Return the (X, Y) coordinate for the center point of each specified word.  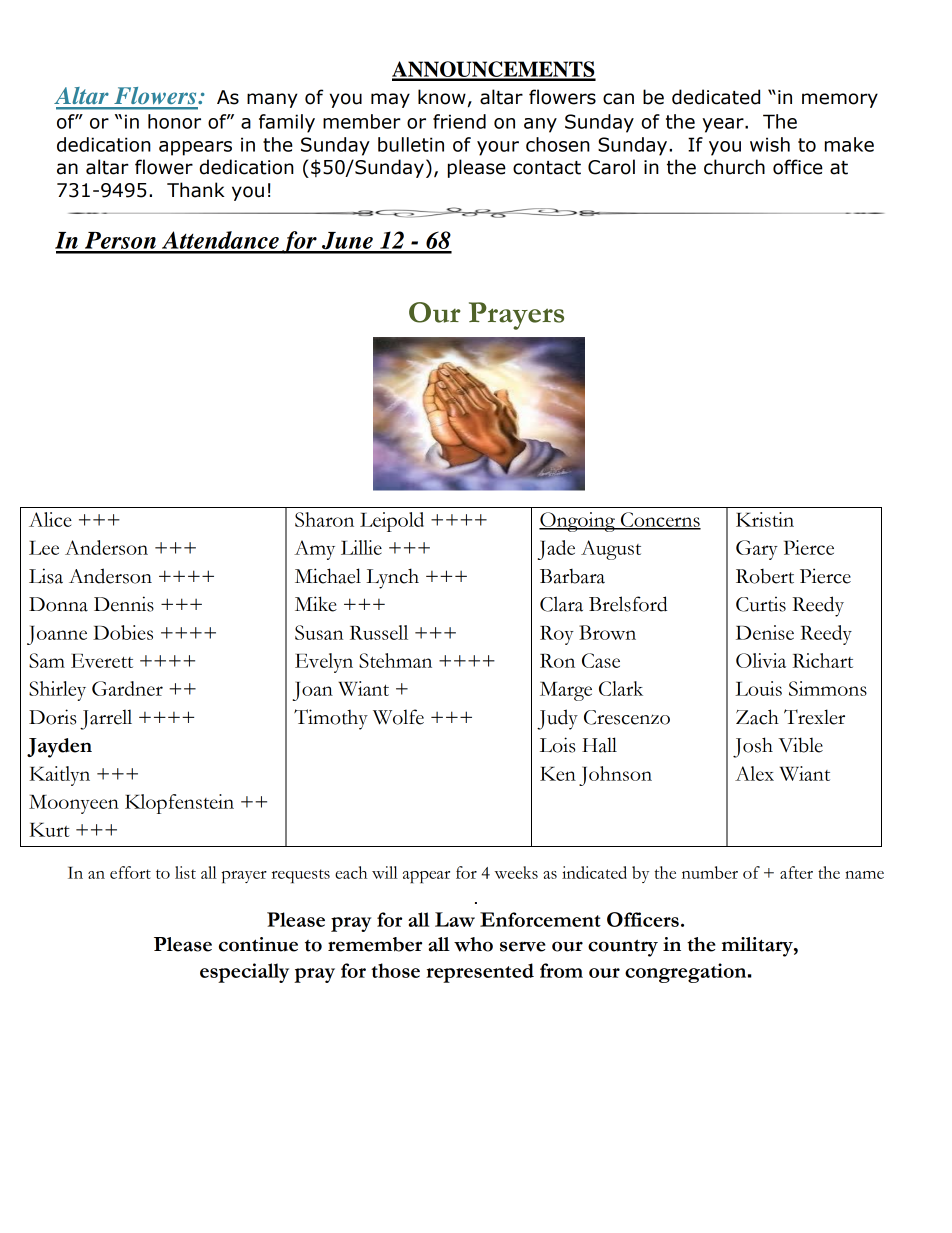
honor (174, 121)
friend (459, 121)
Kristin (765, 519)
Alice (50, 519)
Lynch (392, 578)
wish (770, 144)
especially (244, 973)
